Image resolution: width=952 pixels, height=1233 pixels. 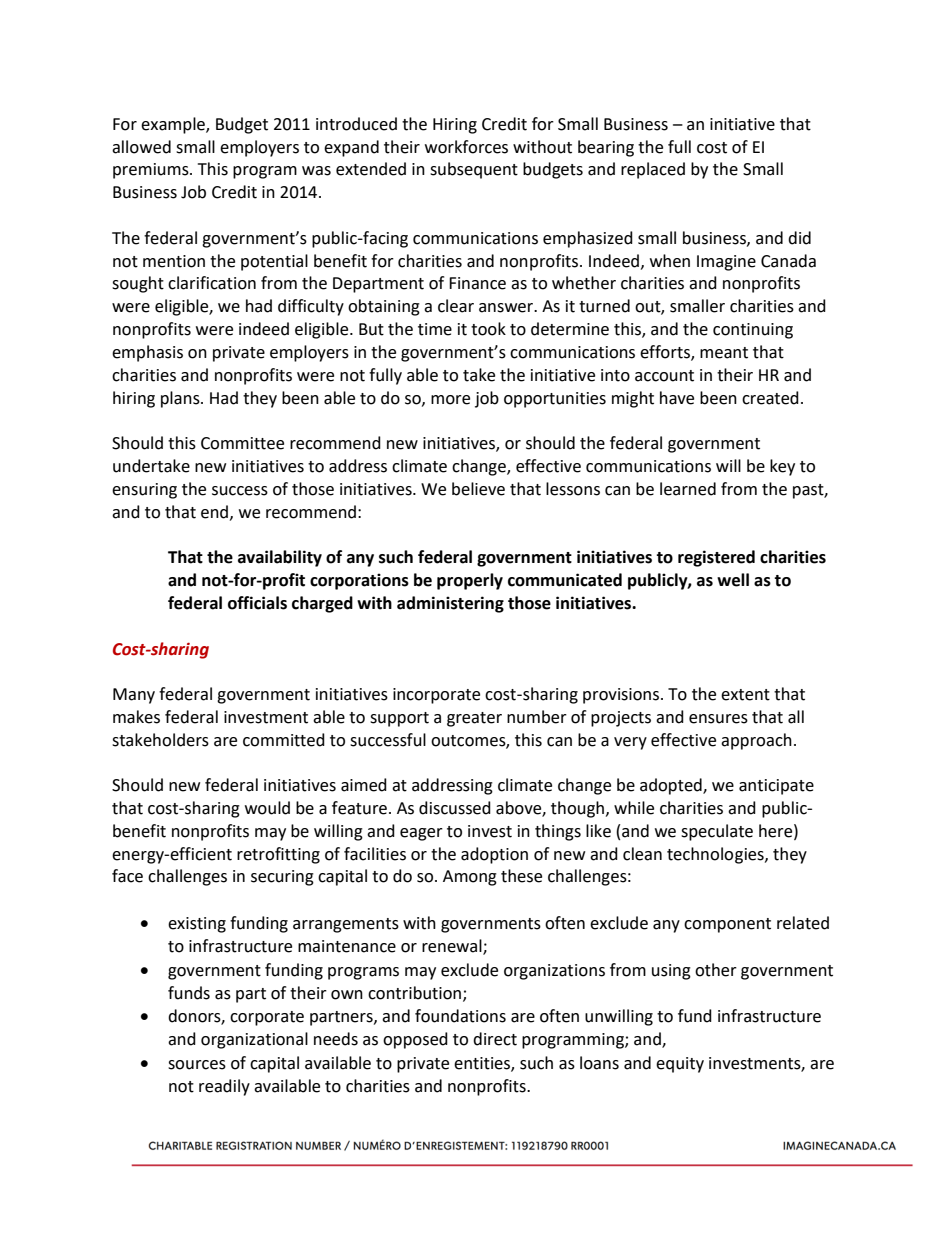 What do you see at coordinates (197, 1065) in the document?
I see `sources` at bounding box center [197, 1065].
